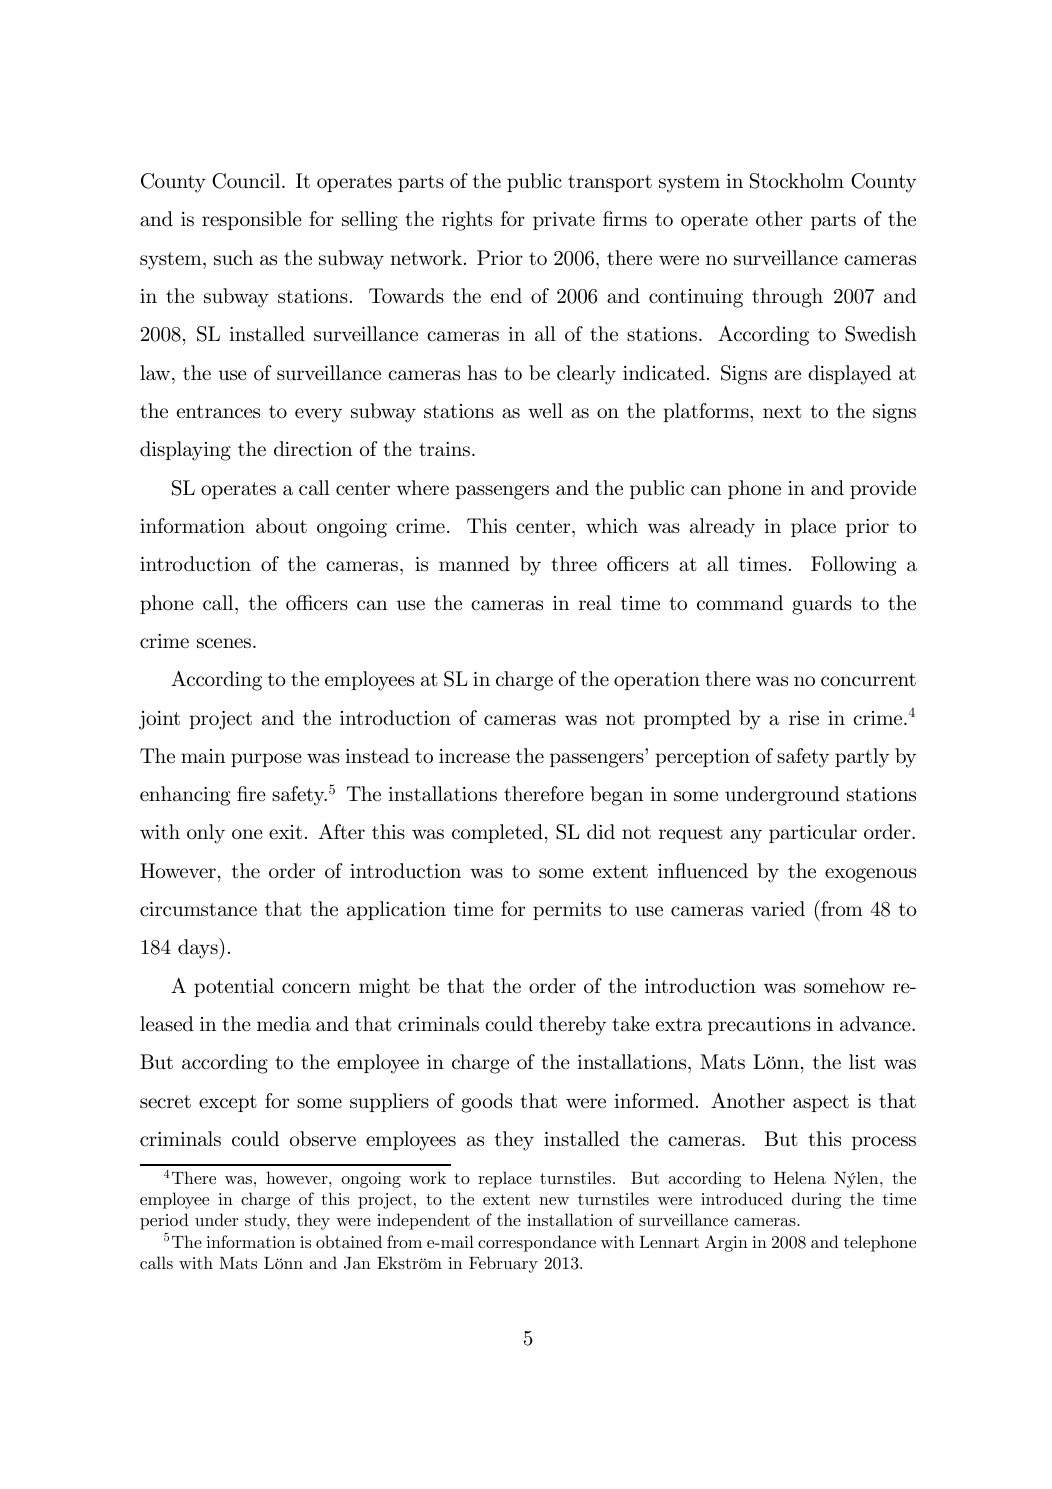 This screenshot has height=1489, width=1052. I want to click on private, so click(564, 221).
